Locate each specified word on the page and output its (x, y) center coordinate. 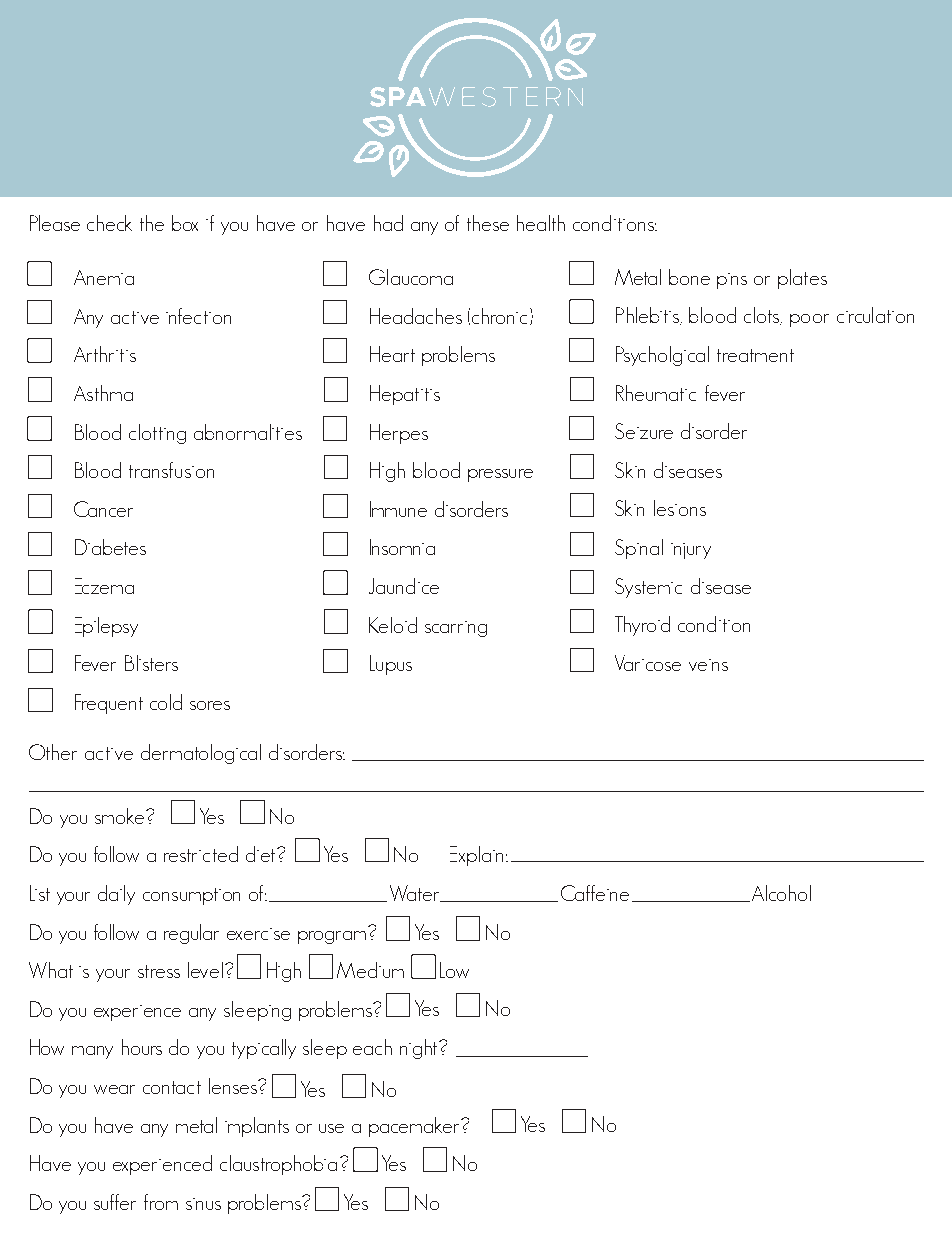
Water (416, 893)
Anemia (104, 277)
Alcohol (780, 893)
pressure (500, 475)
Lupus (391, 665)
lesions (680, 508)
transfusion (171, 470)
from (161, 1202)
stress (159, 971)
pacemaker (415, 1127)
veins (708, 665)
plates (802, 279)
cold (166, 702)
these (488, 223)
